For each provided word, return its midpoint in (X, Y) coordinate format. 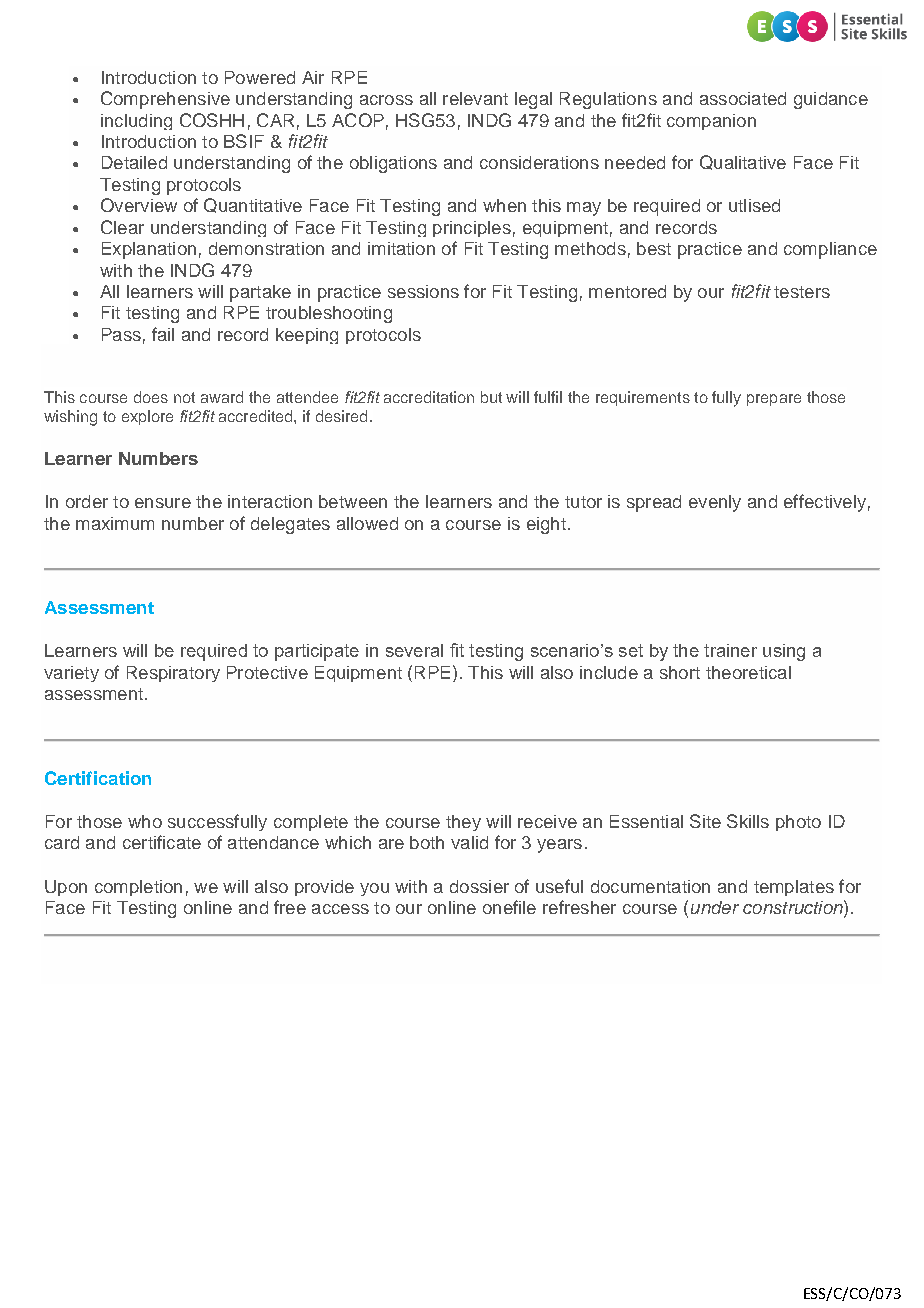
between (353, 501)
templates (794, 888)
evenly (715, 503)
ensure (163, 503)
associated (743, 98)
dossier (479, 886)
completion (138, 888)
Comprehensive (165, 100)
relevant (475, 98)
